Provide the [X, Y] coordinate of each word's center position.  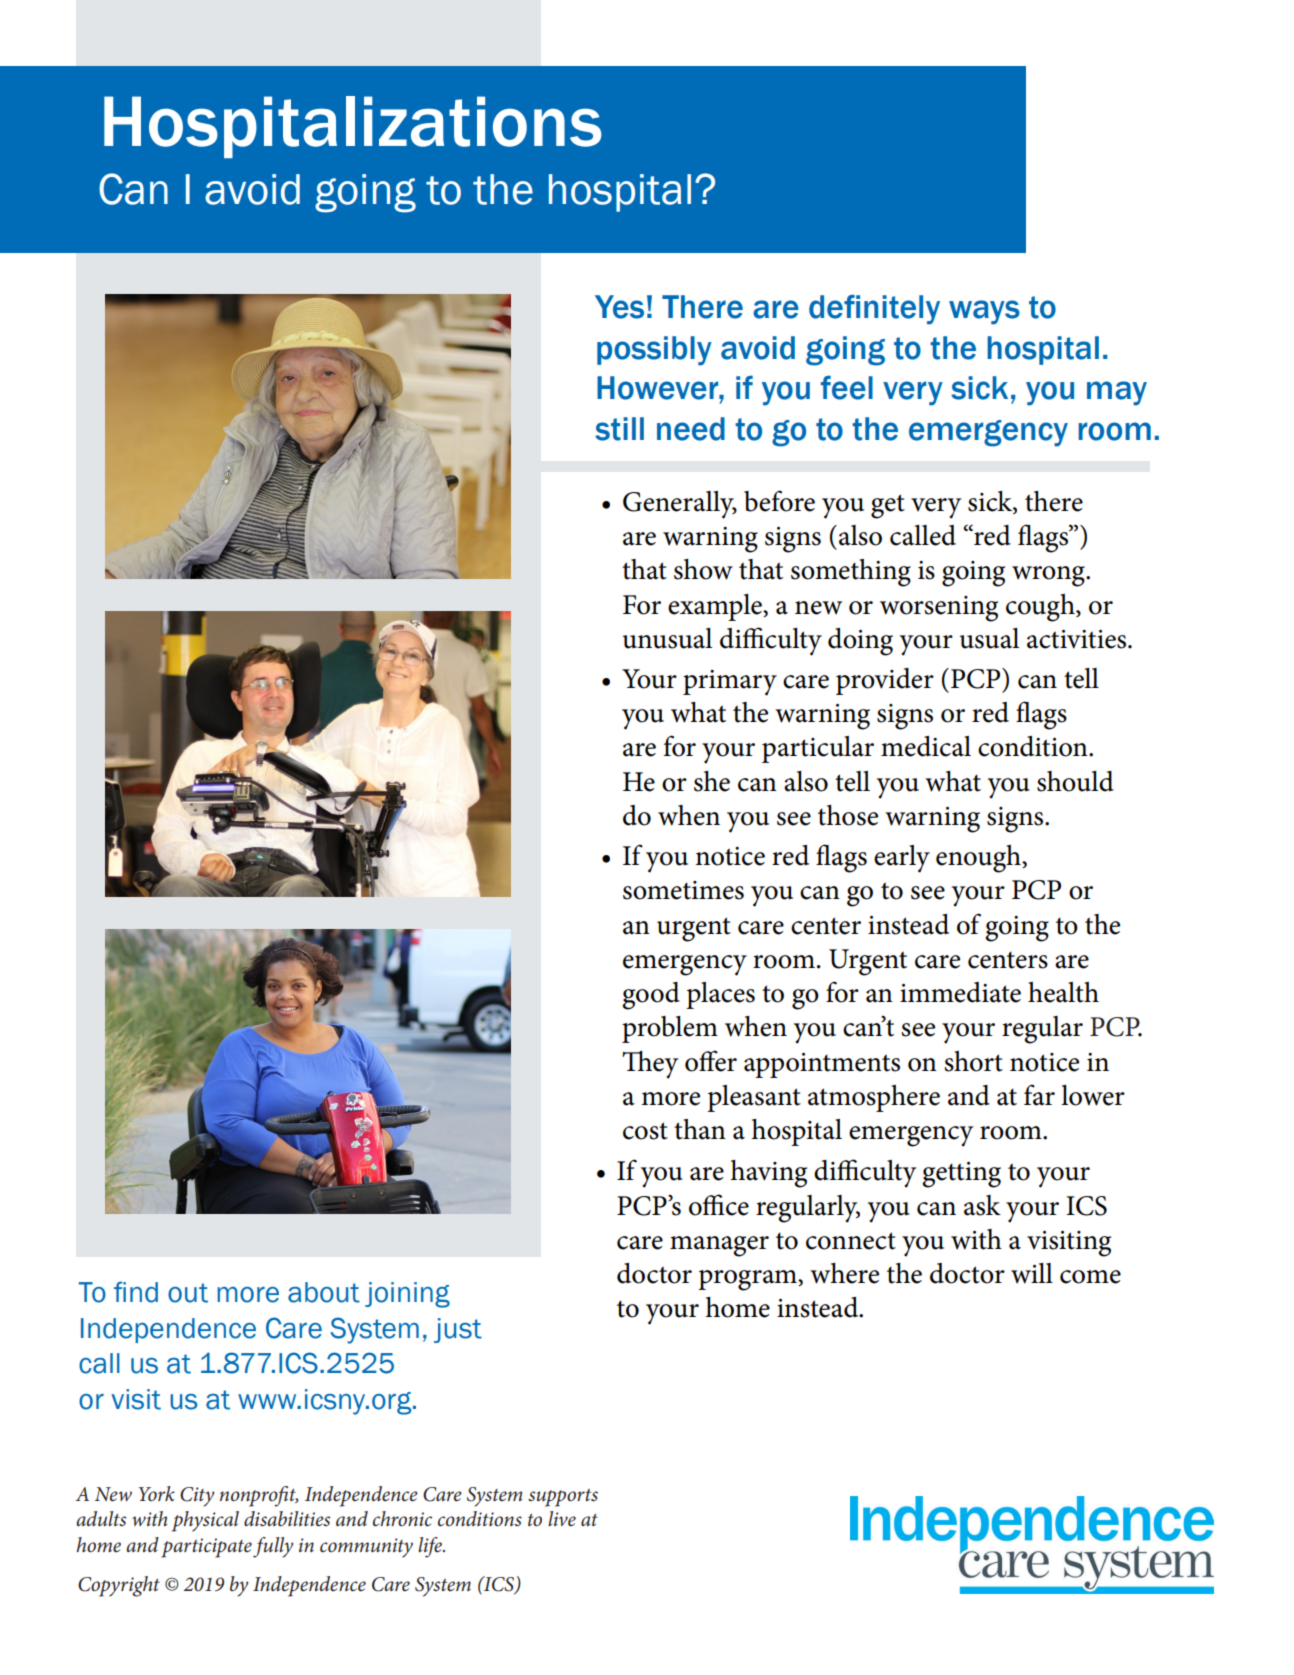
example [716, 607]
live [562, 1519]
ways [984, 312]
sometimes [683, 890]
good [651, 996]
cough [1041, 608]
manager [719, 1246]
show [703, 569]
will [1032, 1273]
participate [206, 1548]
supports [563, 1498]
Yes [619, 307]
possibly [654, 351]
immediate [960, 992]
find [136, 1292]
